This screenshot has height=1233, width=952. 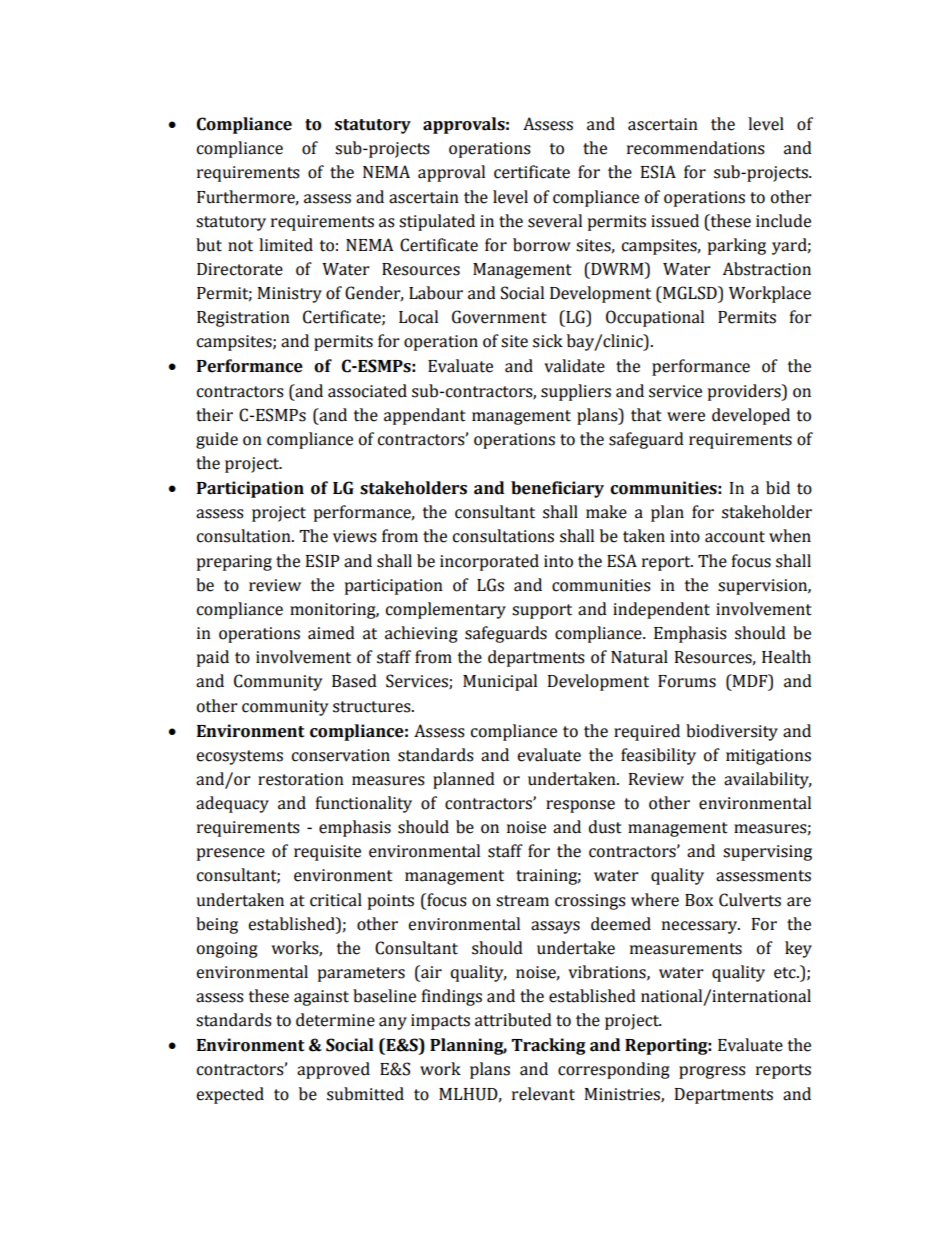 What do you see at coordinates (542, 611) in the screenshot?
I see `support` at bounding box center [542, 611].
